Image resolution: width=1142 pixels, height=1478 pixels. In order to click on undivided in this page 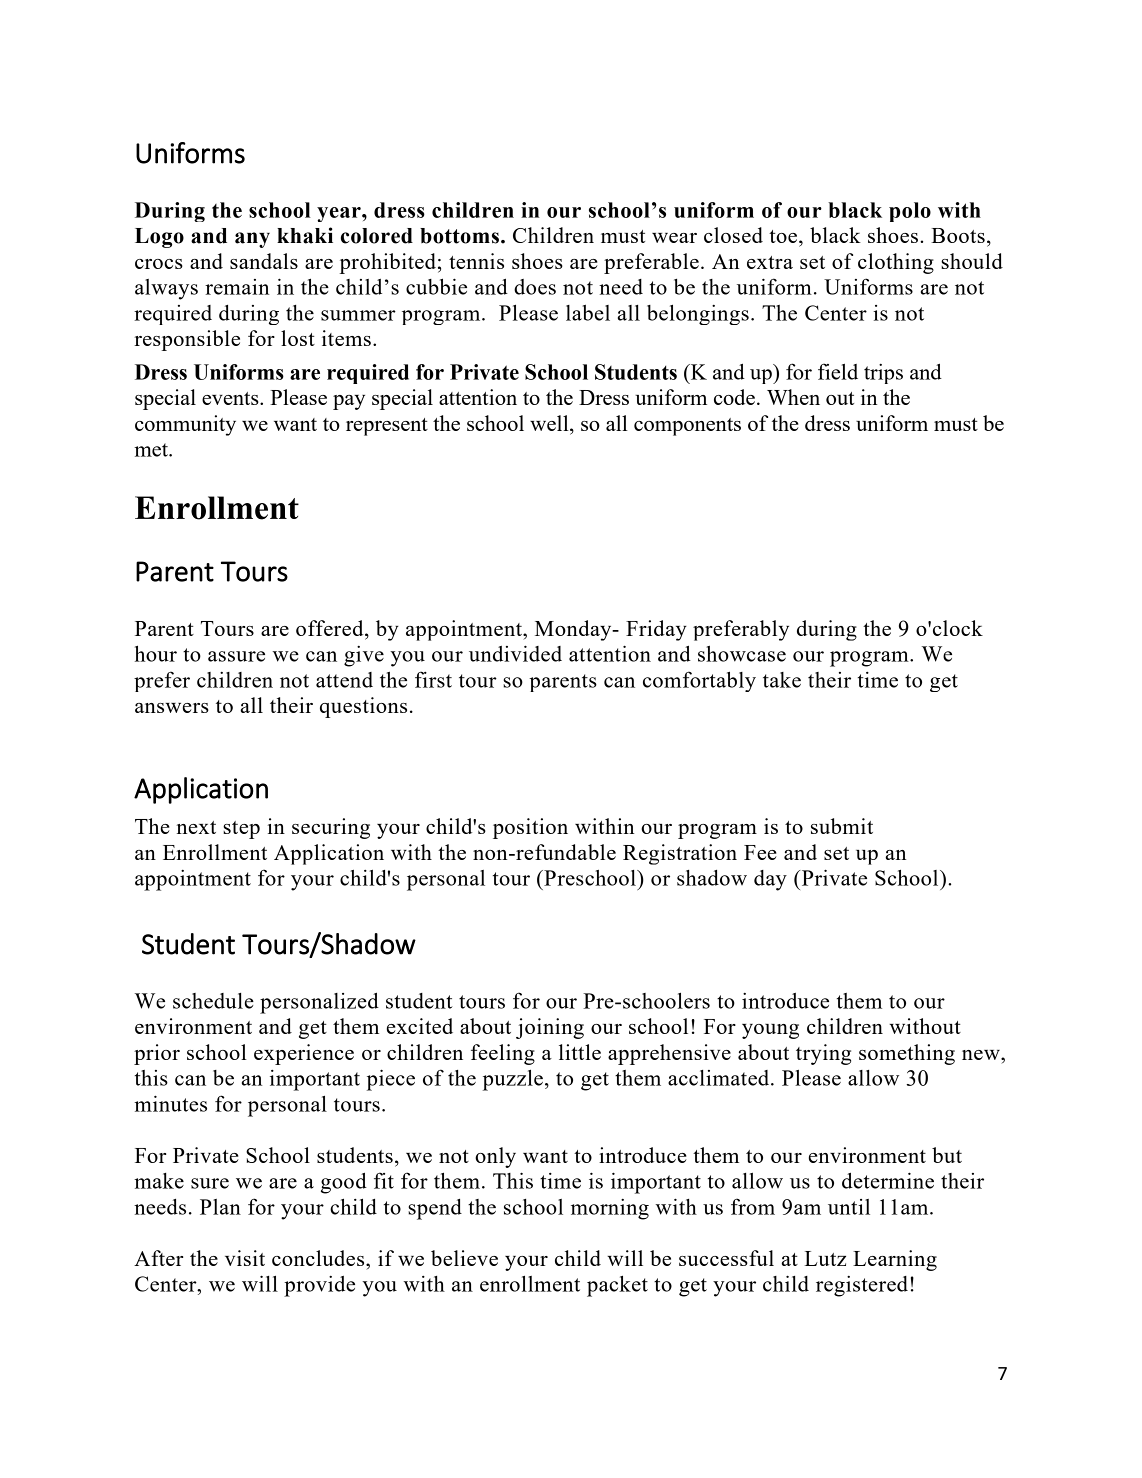, I will do `click(515, 653)`.
